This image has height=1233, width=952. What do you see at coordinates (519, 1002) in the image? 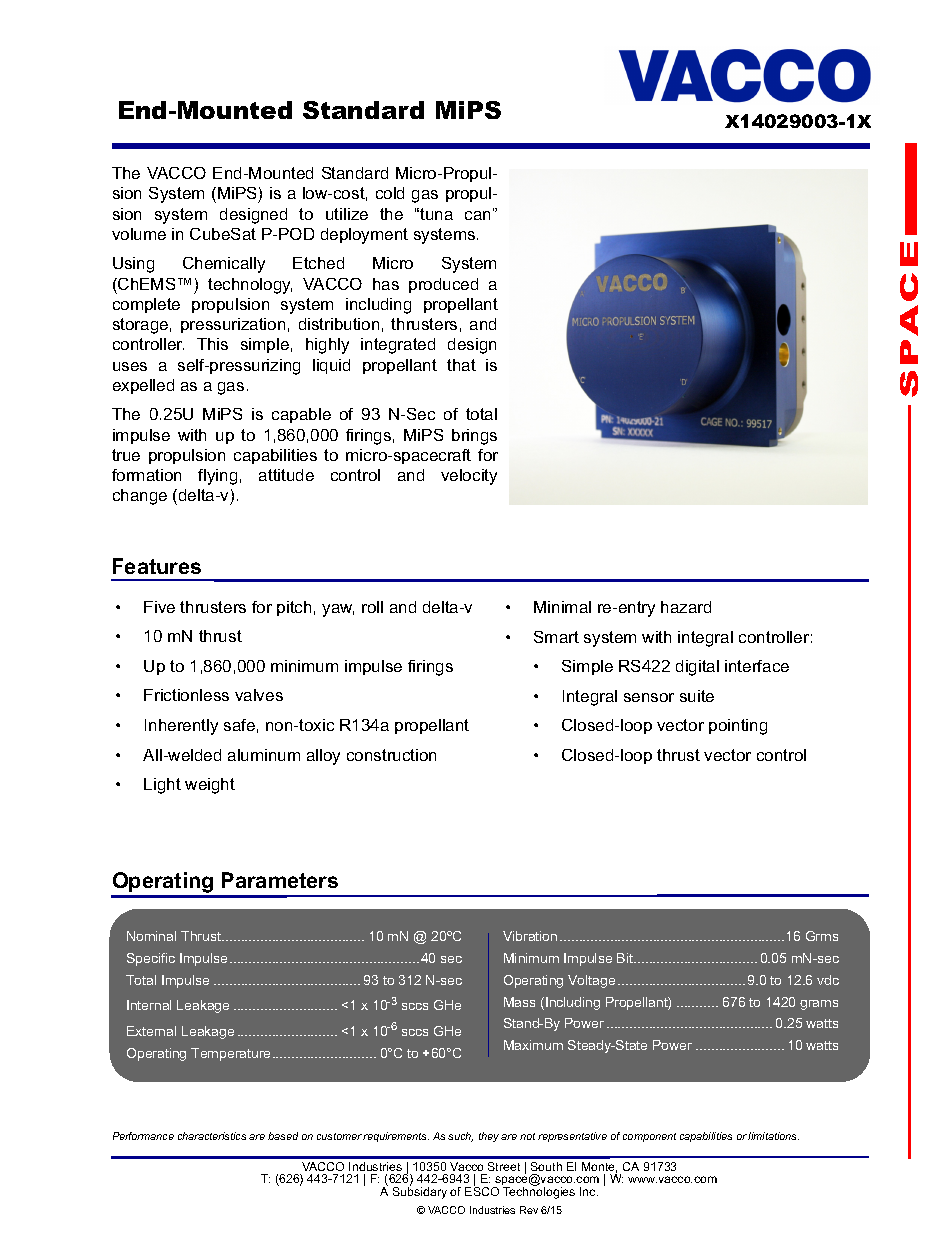
I see `Mass` at bounding box center [519, 1002].
